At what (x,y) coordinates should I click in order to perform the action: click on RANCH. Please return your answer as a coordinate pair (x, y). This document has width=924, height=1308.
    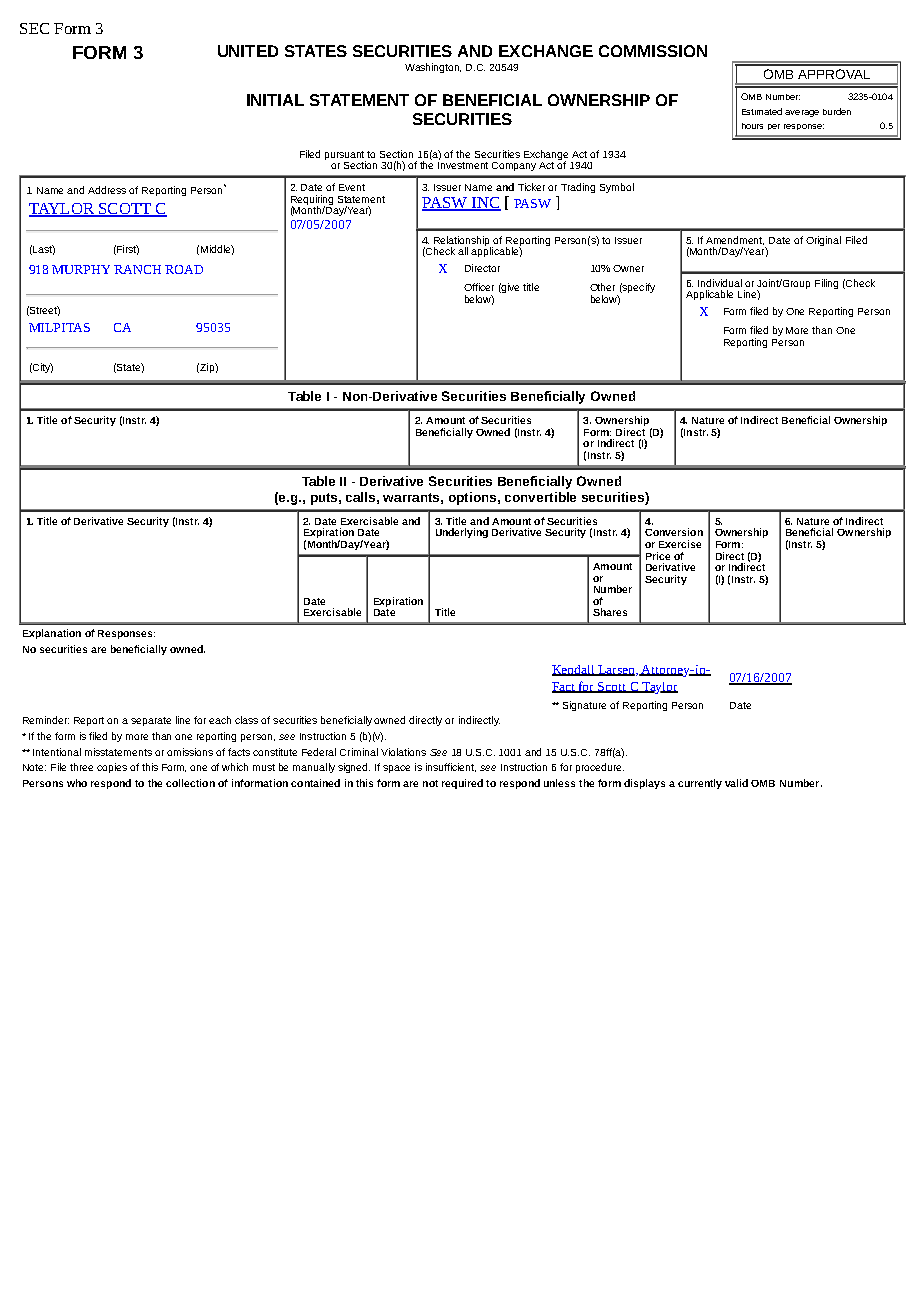
    Looking at the image, I should click on (137, 269).
